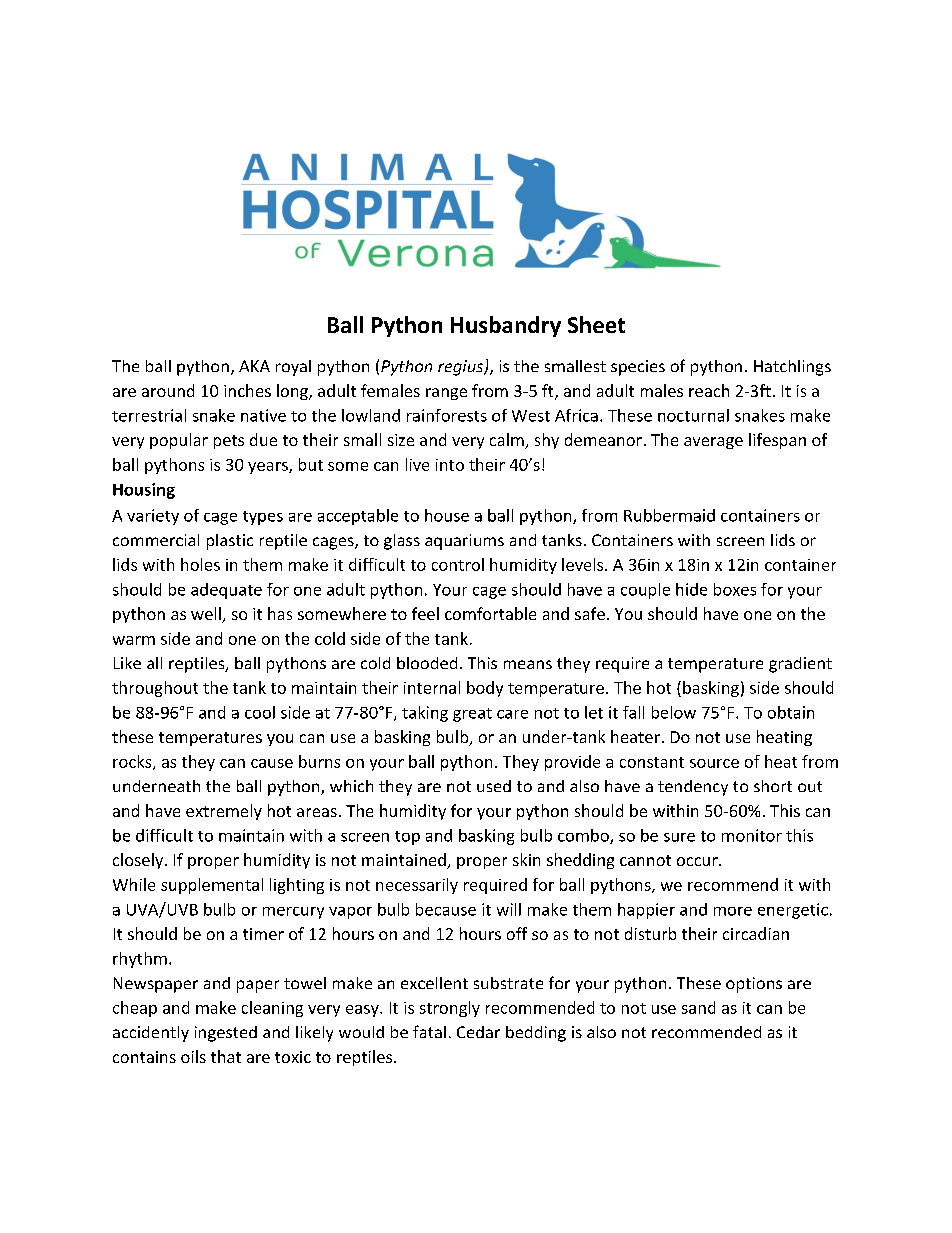 The image size is (952, 1233). What do you see at coordinates (458, 564) in the document?
I see `control` at bounding box center [458, 564].
